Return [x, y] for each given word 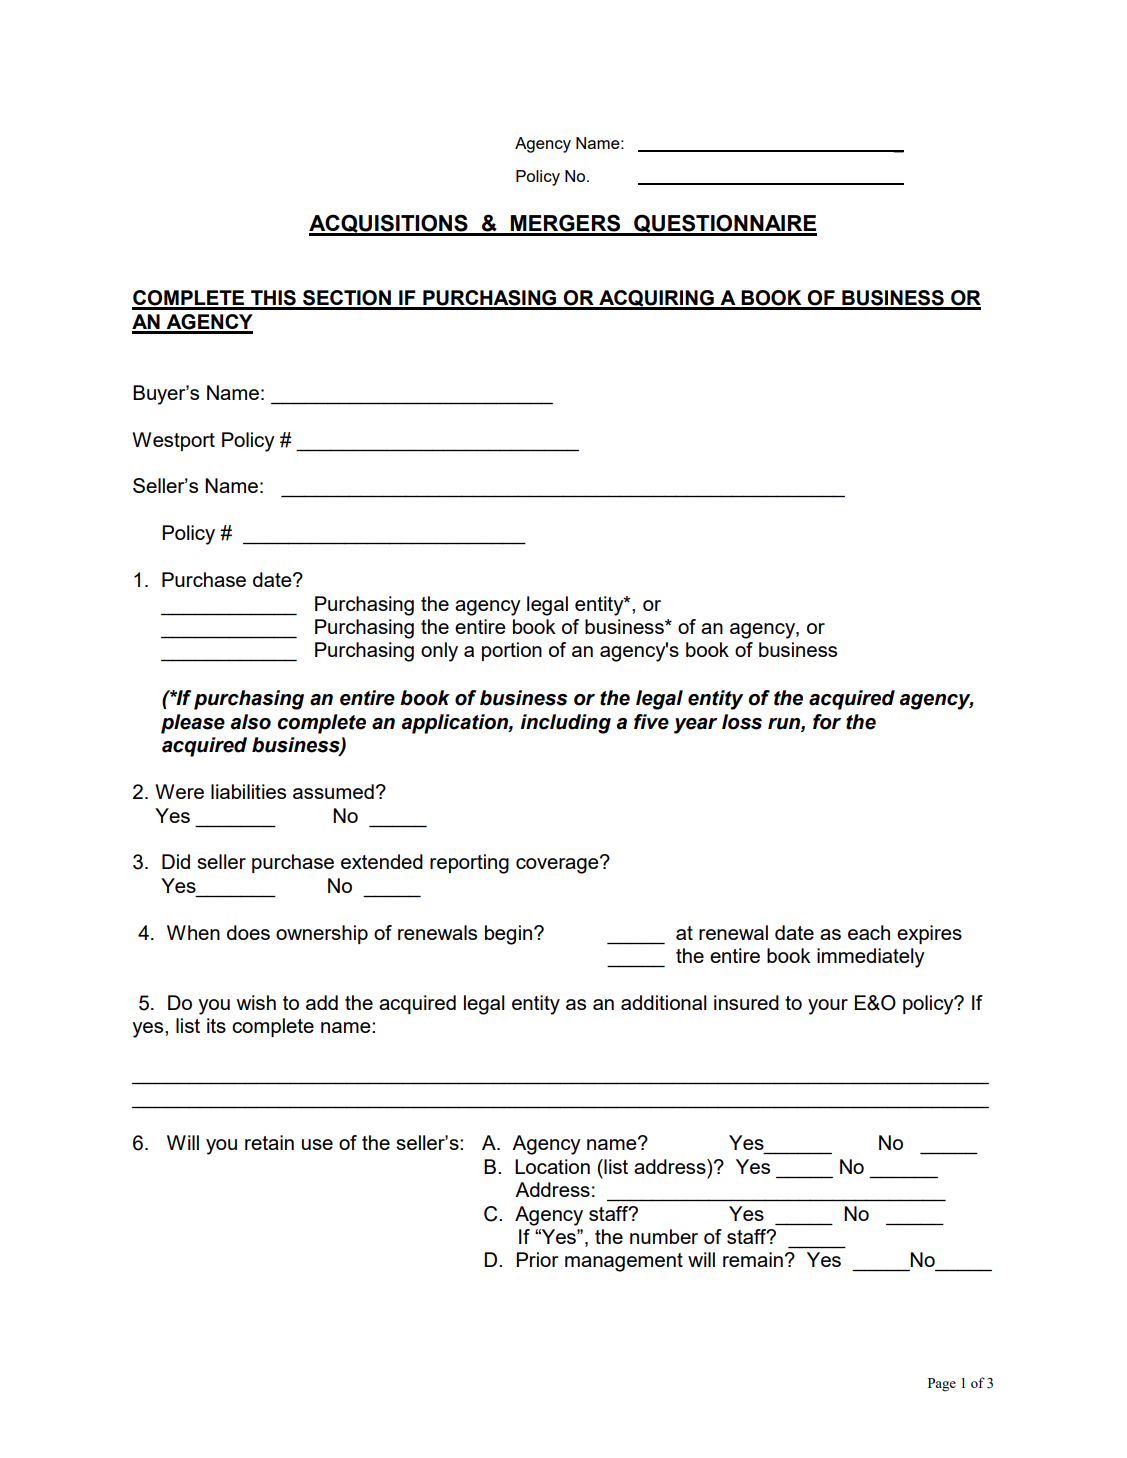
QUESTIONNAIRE [724, 224]
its [216, 1025]
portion [512, 651]
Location [552, 1166]
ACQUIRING [656, 299]
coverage [558, 865]
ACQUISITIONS [389, 224]
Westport [173, 441]
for [827, 722]
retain [269, 1142]
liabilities [248, 791]
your [828, 1007]
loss [742, 722]
